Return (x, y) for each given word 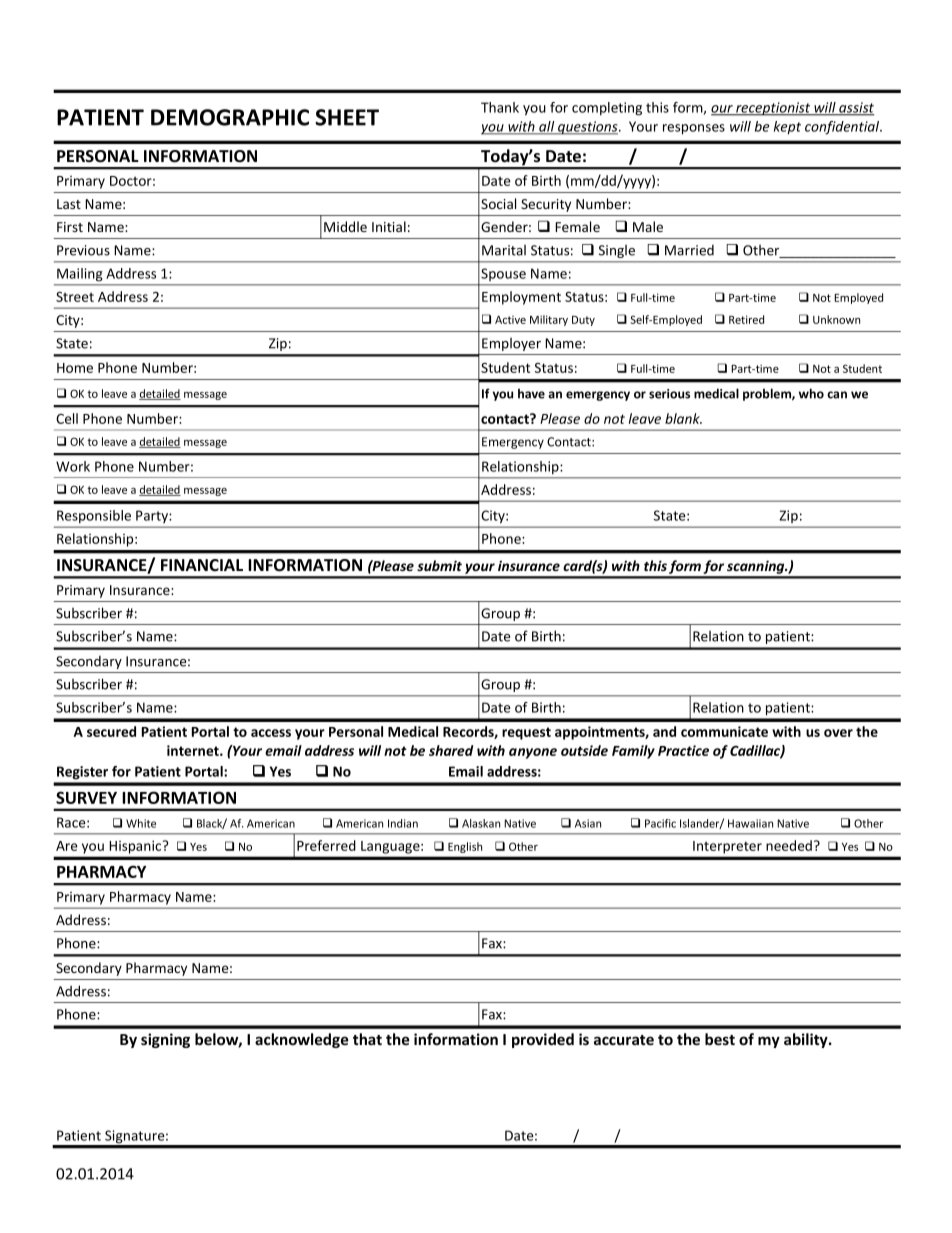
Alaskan (481, 823)
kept (787, 128)
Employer (511, 344)
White (141, 823)
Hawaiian (750, 823)
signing (165, 1040)
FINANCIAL (202, 565)
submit (439, 565)
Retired (746, 319)
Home (75, 368)
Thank (500, 107)
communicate (724, 731)
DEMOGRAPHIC (230, 117)
